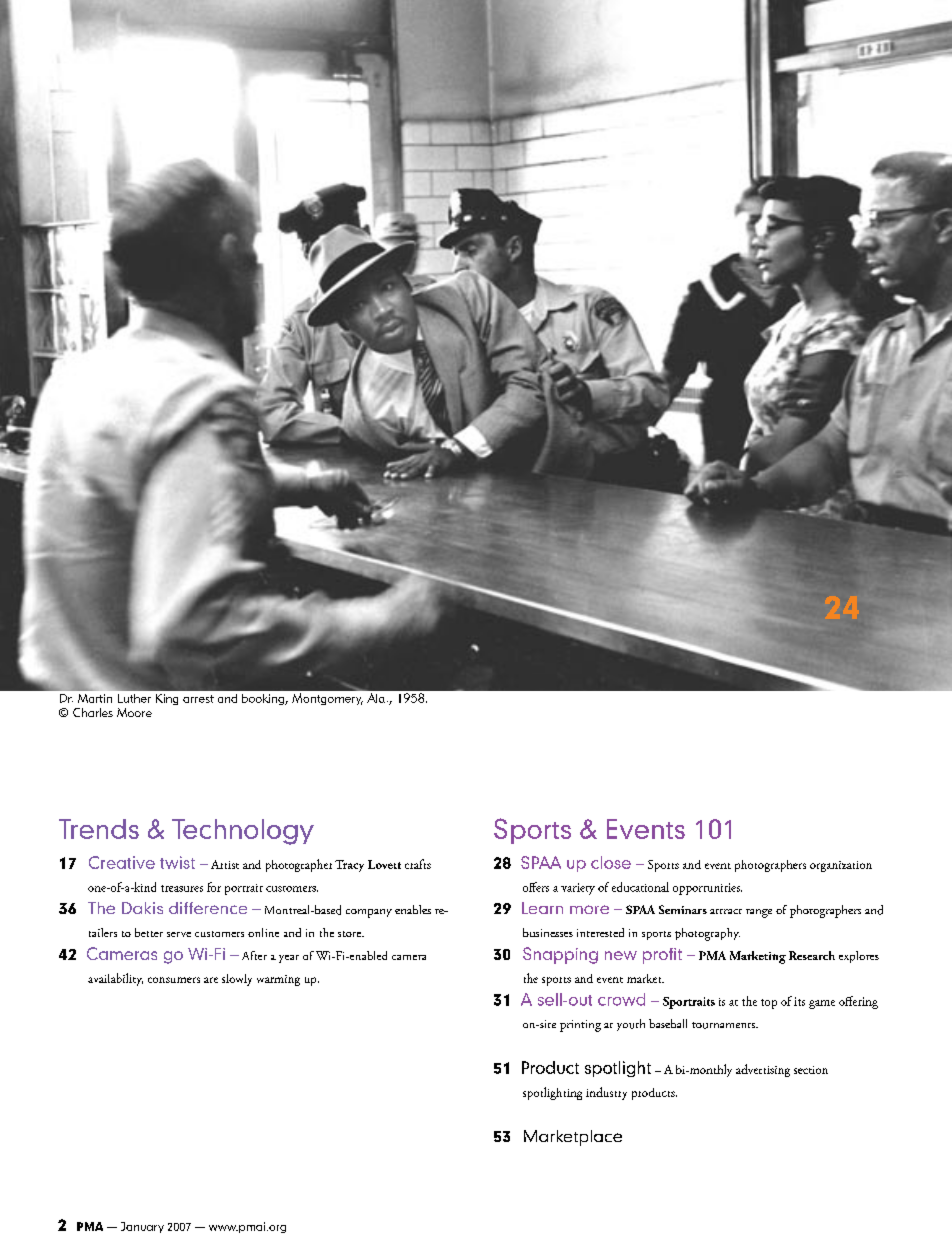 The height and width of the screenshot is (1260, 952). Describe the element at coordinates (198, 699) in the screenshot. I see `arrest` at that location.
